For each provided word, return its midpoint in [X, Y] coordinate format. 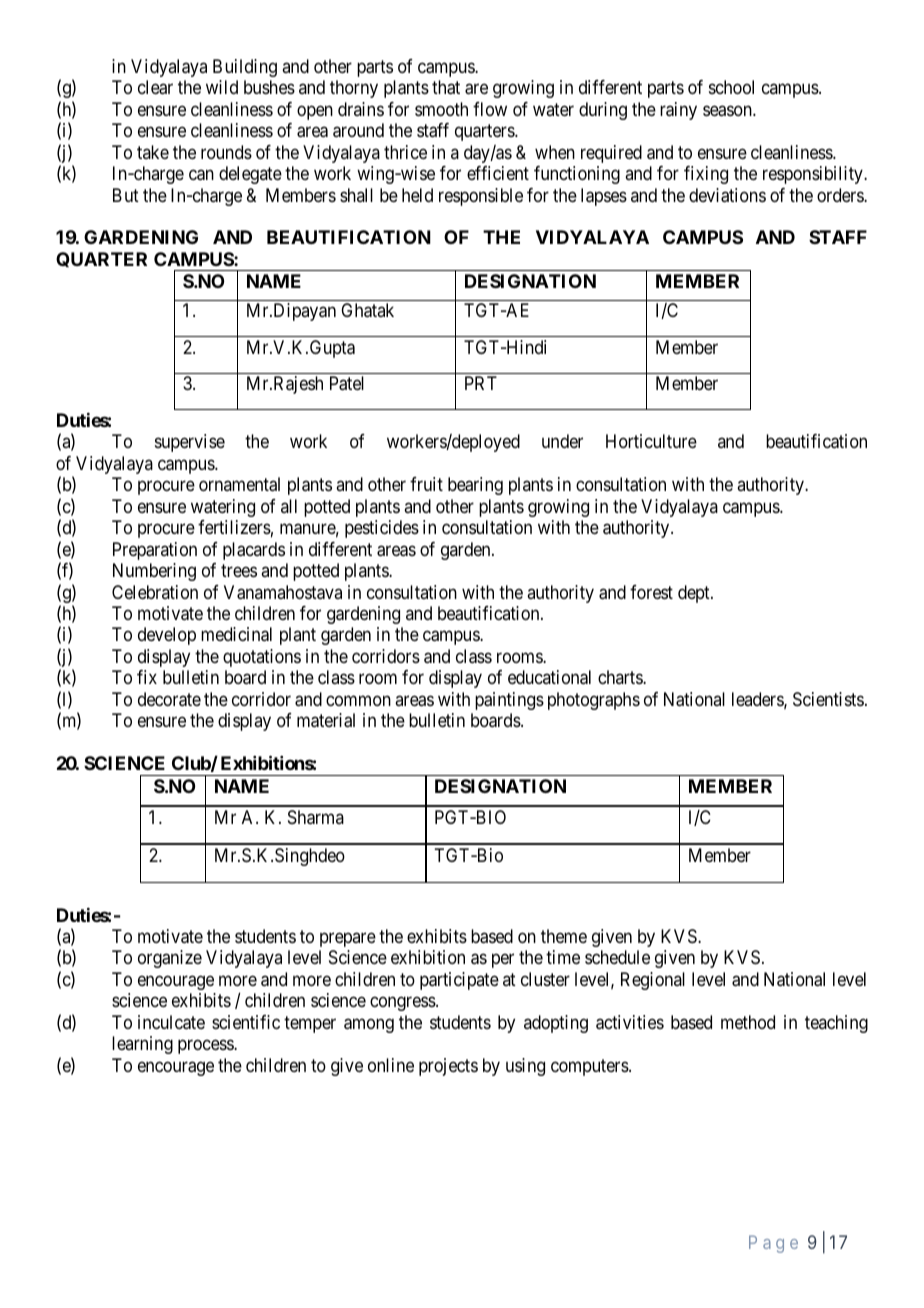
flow [490, 109]
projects [448, 1067]
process [206, 1047]
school [731, 87]
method [748, 1022]
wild [222, 87]
